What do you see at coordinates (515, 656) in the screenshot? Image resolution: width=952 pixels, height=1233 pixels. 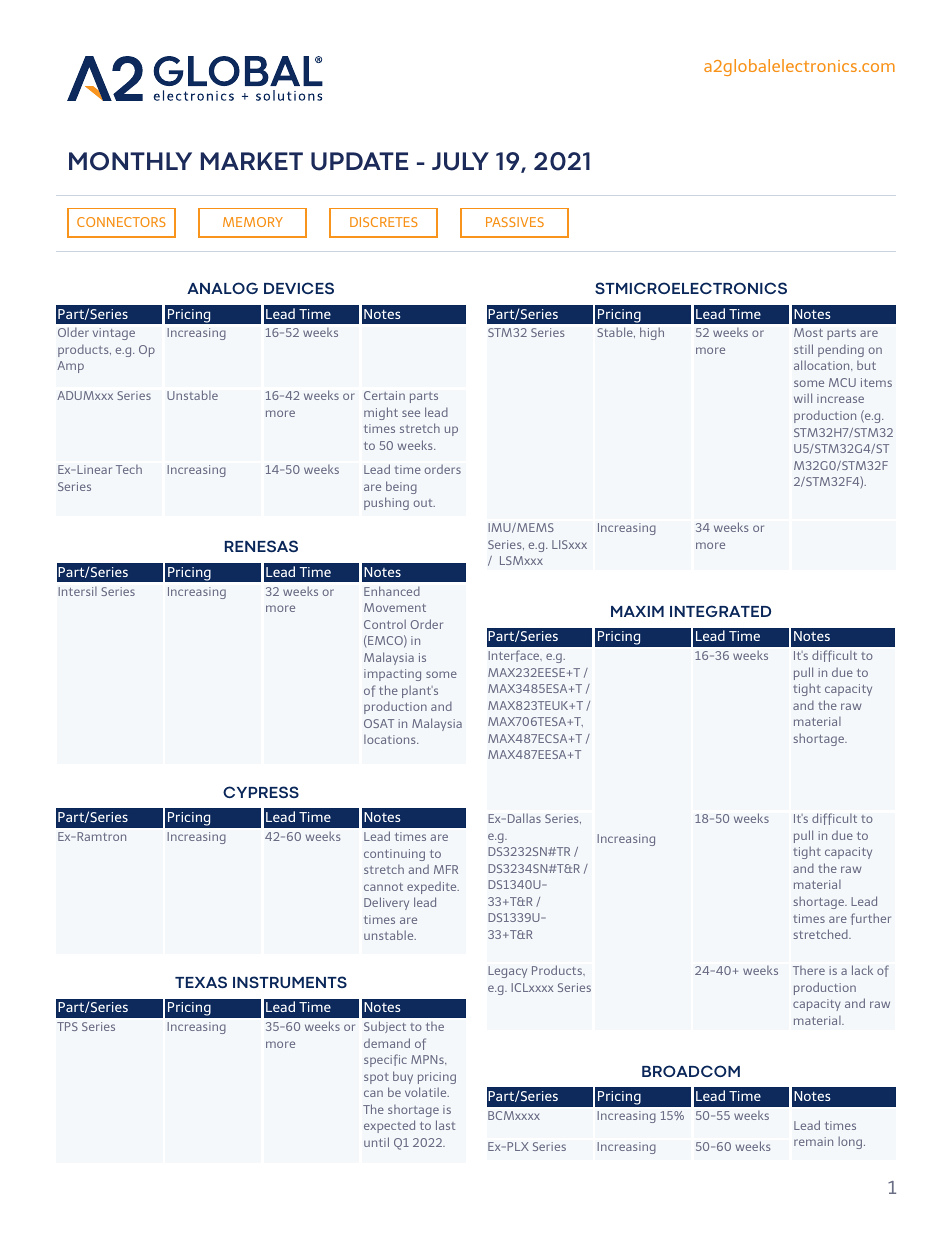 I see `Interface` at bounding box center [515, 656].
